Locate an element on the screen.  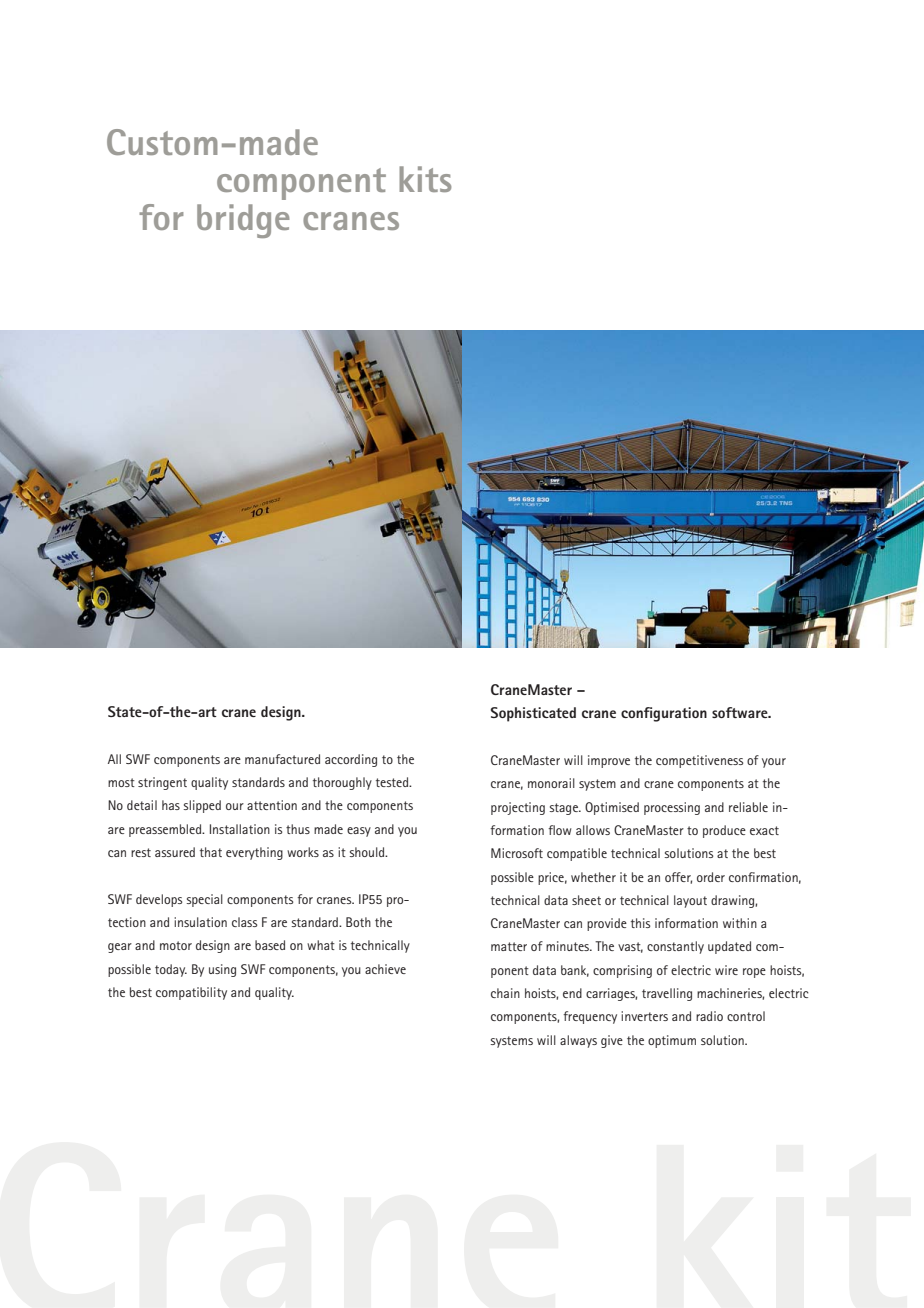
kits is located at coordinates (425, 179).
